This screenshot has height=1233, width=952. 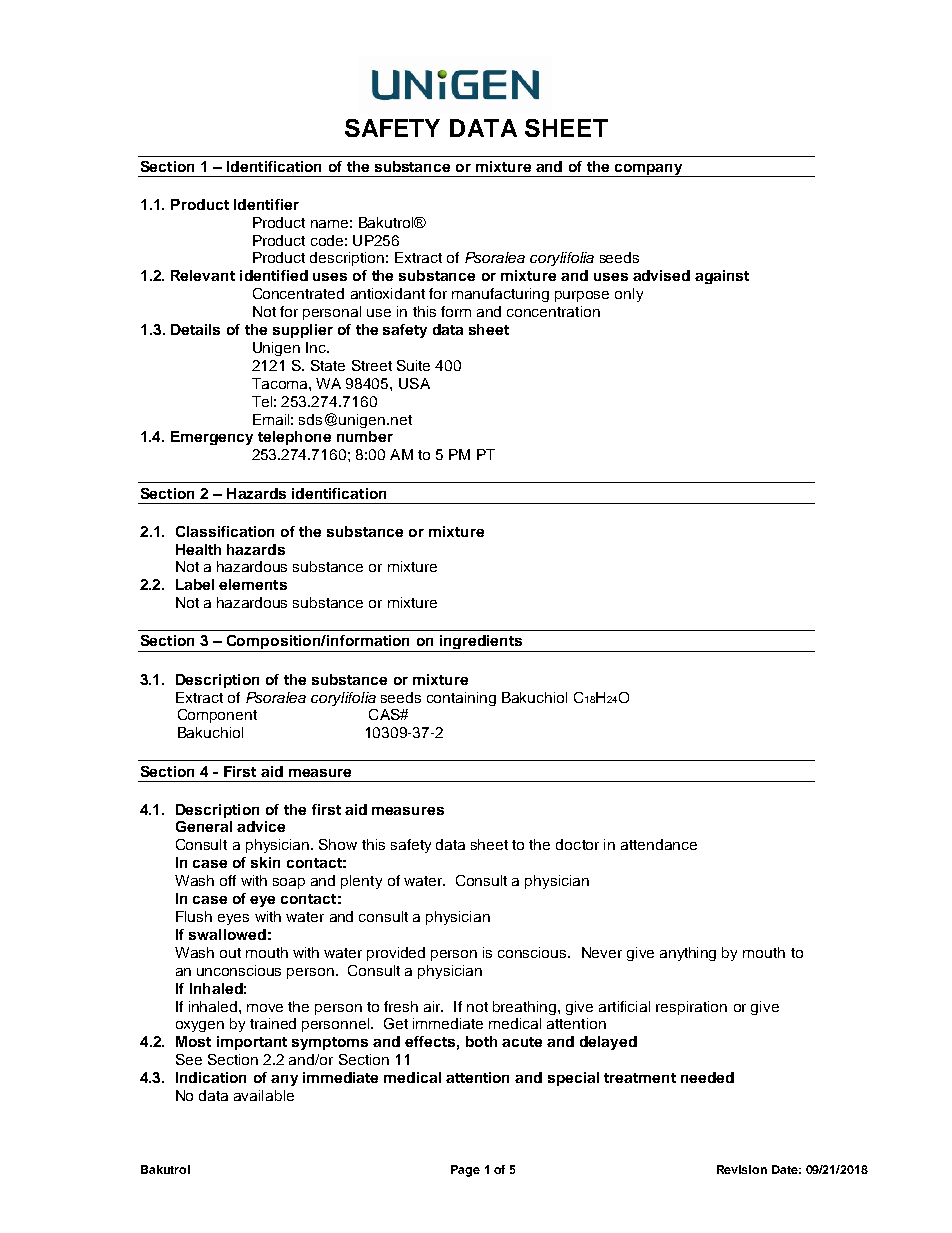 What do you see at coordinates (225, 531) in the screenshot?
I see `Classification` at bounding box center [225, 531].
